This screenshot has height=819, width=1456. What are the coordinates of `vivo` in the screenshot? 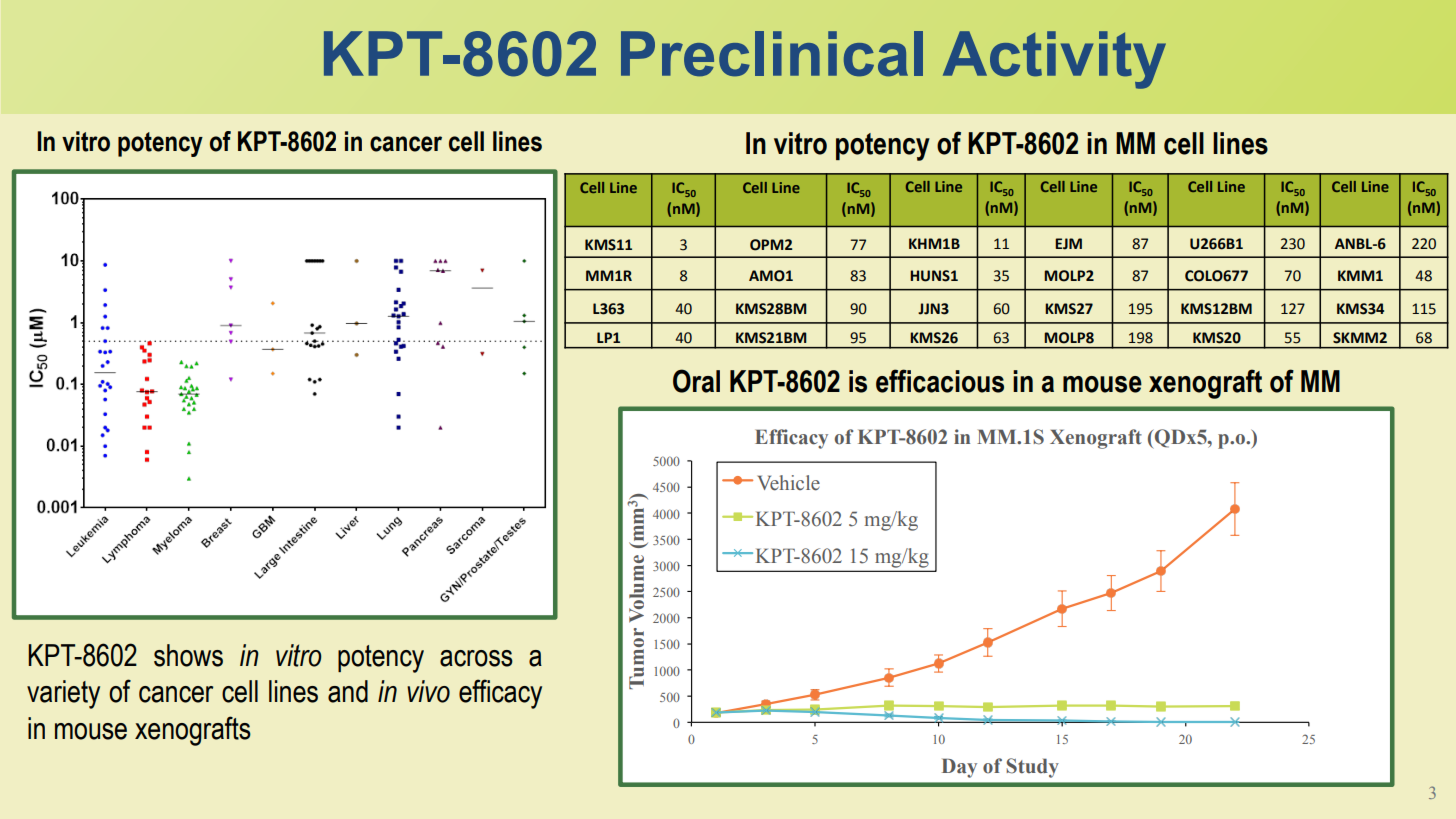 It's located at (428, 691).
